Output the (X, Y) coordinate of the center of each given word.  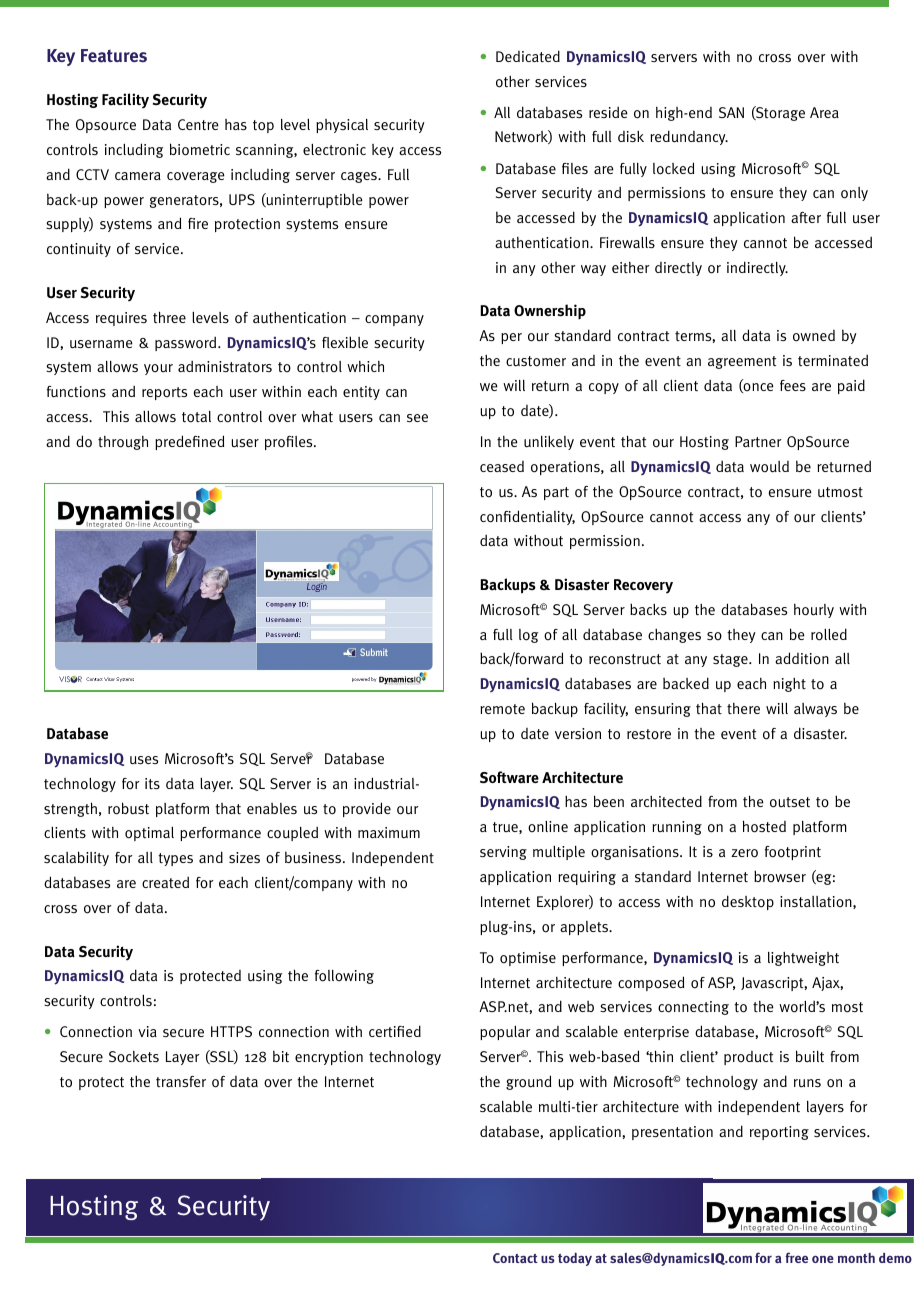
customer (536, 361)
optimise (528, 959)
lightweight (803, 959)
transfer (181, 1081)
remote (502, 709)
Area (824, 112)
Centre (198, 124)
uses (144, 760)
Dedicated (528, 56)
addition (802, 658)
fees (793, 385)
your (158, 369)
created (165, 882)
